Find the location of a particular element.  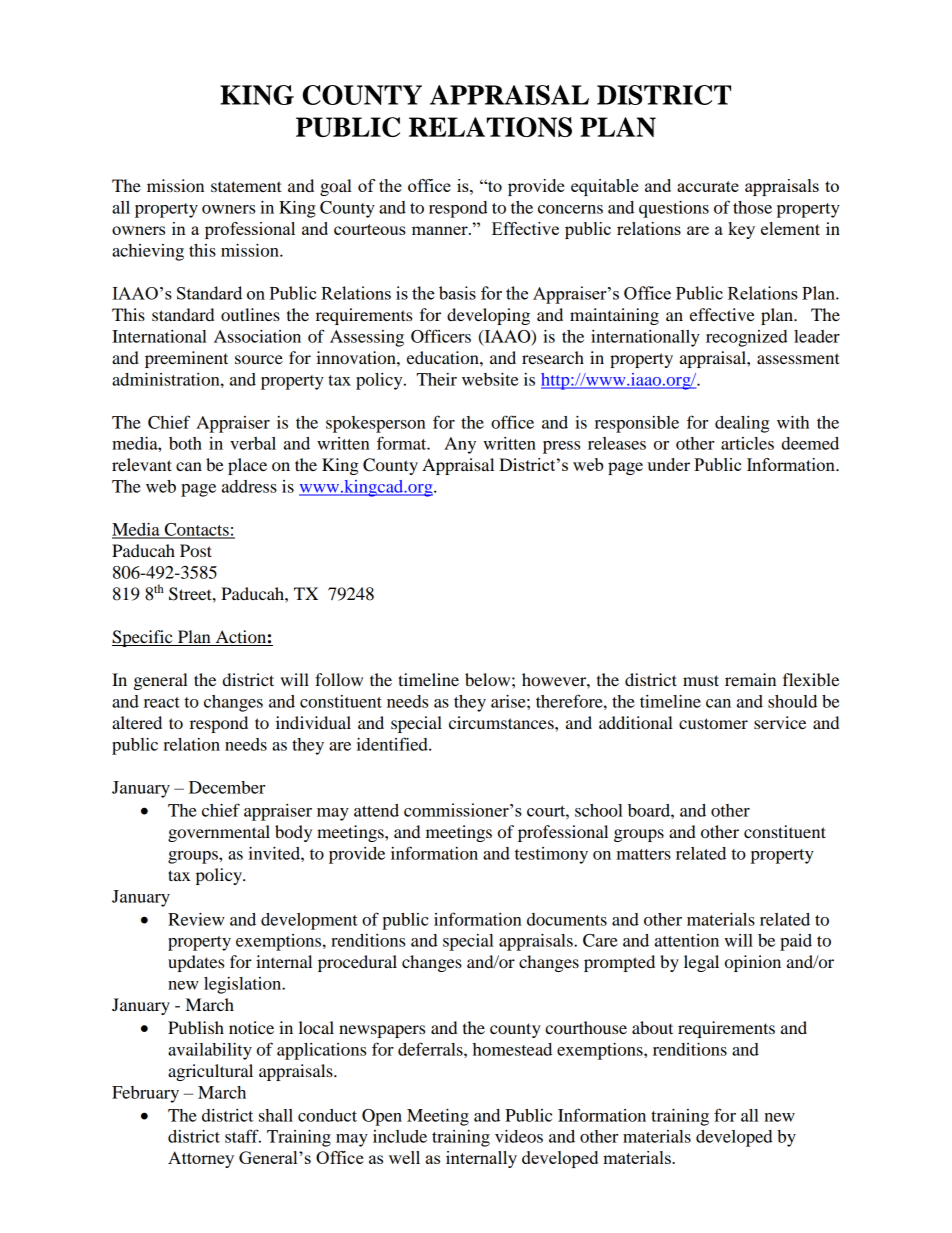

Any is located at coordinates (460, 445).
